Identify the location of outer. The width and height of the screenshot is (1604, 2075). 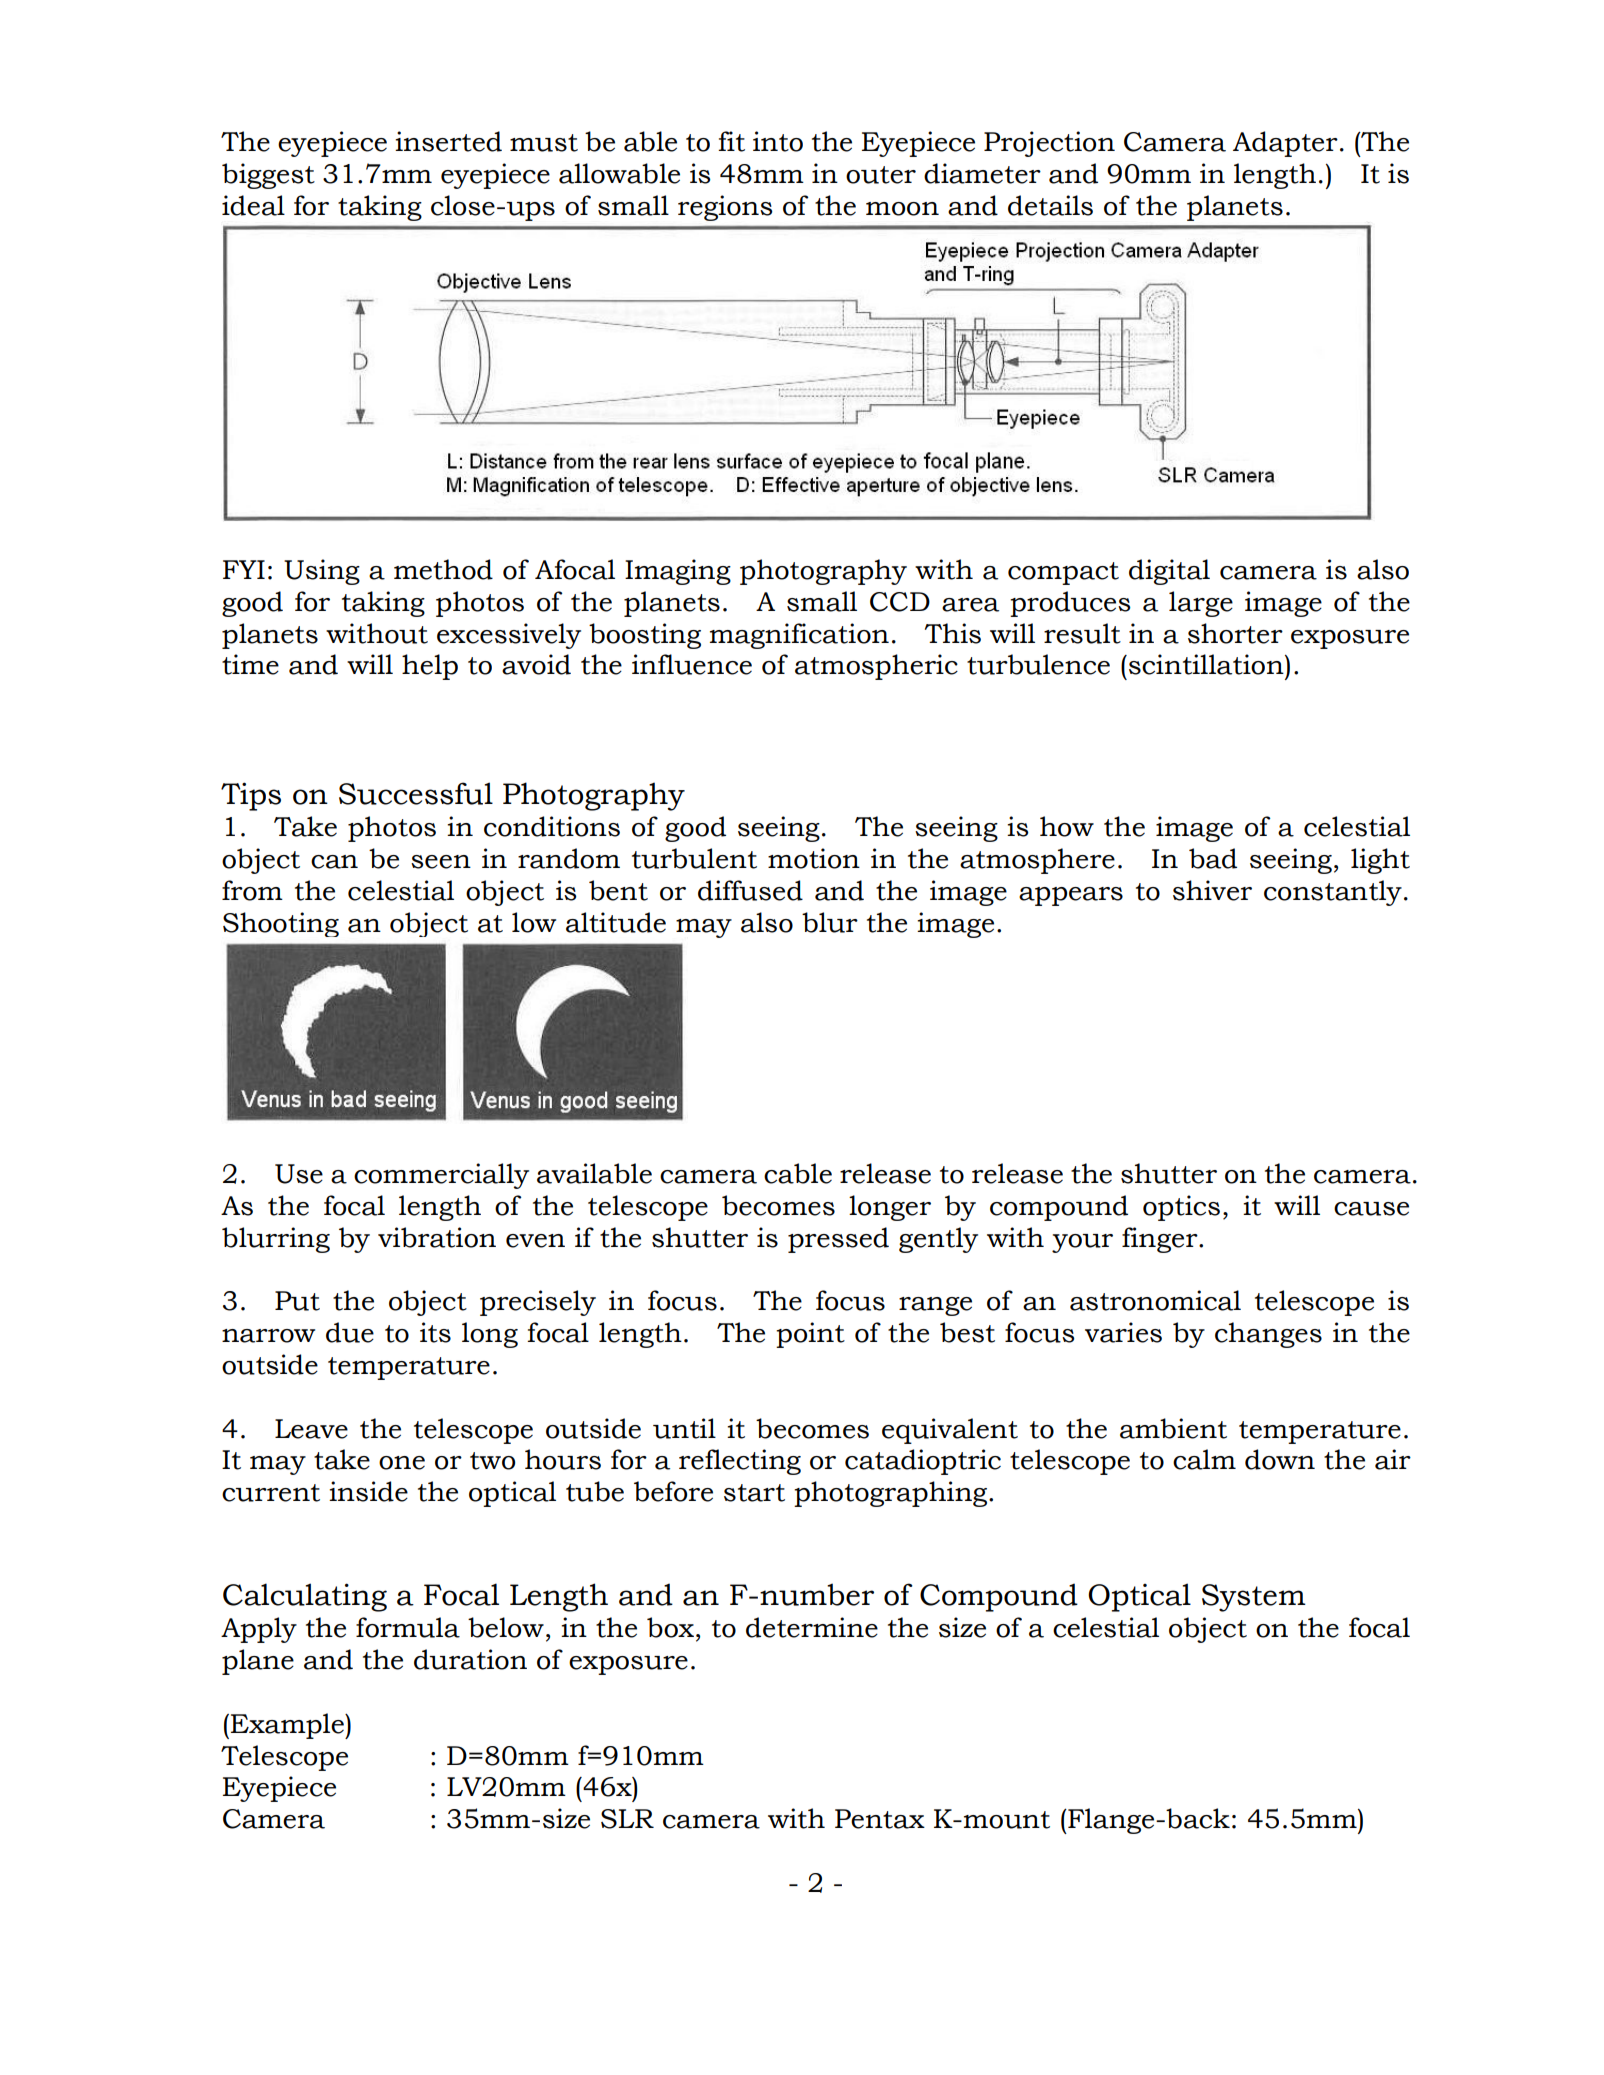
(881, 175).
